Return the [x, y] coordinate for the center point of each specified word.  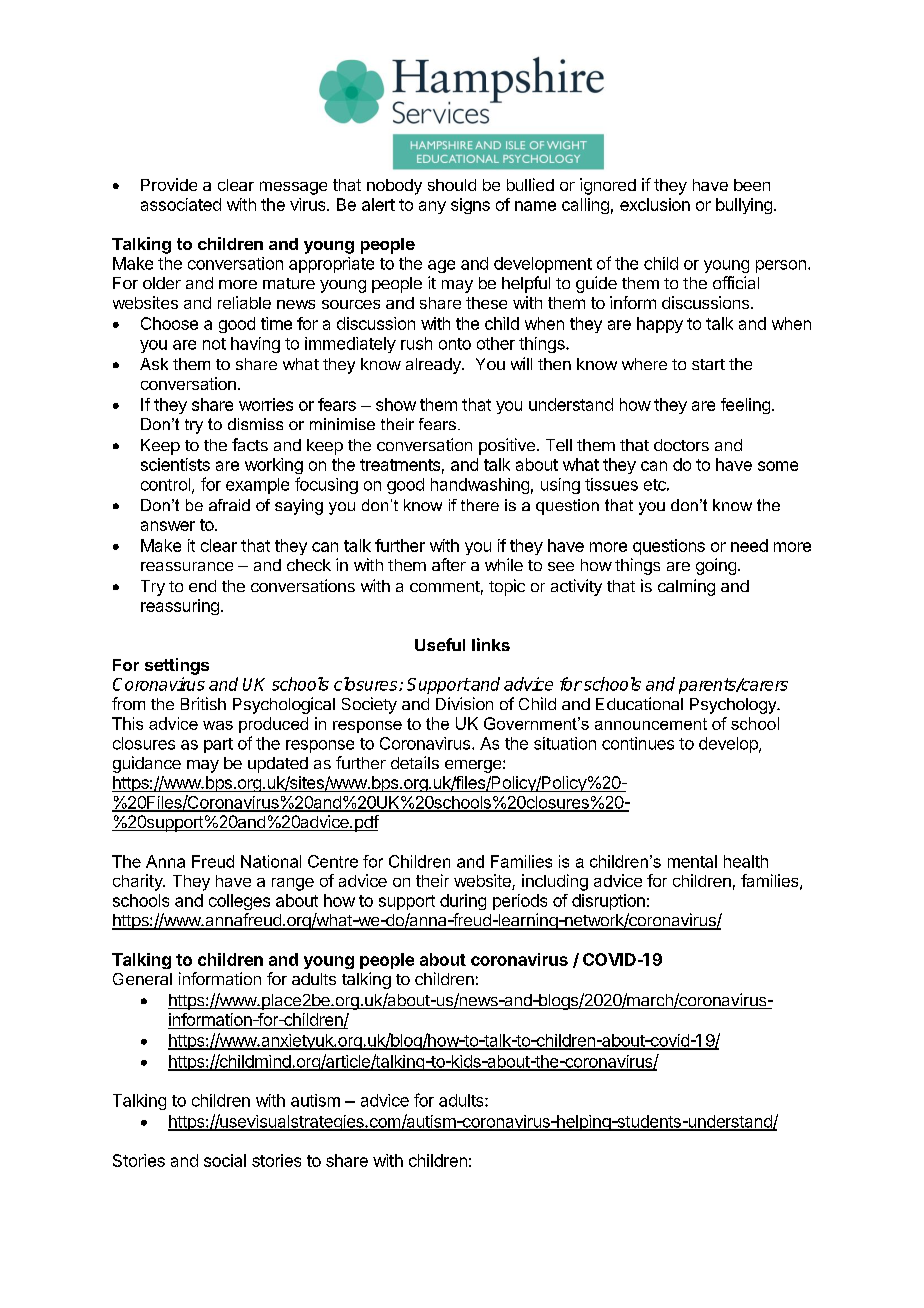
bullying [744, 206]
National [271, 861]
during [463, 902]
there [480, 505]
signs [470, 206]
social [225, 1160]
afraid [229, 505]
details [415, 762]
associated [181, 204]
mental [692, 861]
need [749, 545]
